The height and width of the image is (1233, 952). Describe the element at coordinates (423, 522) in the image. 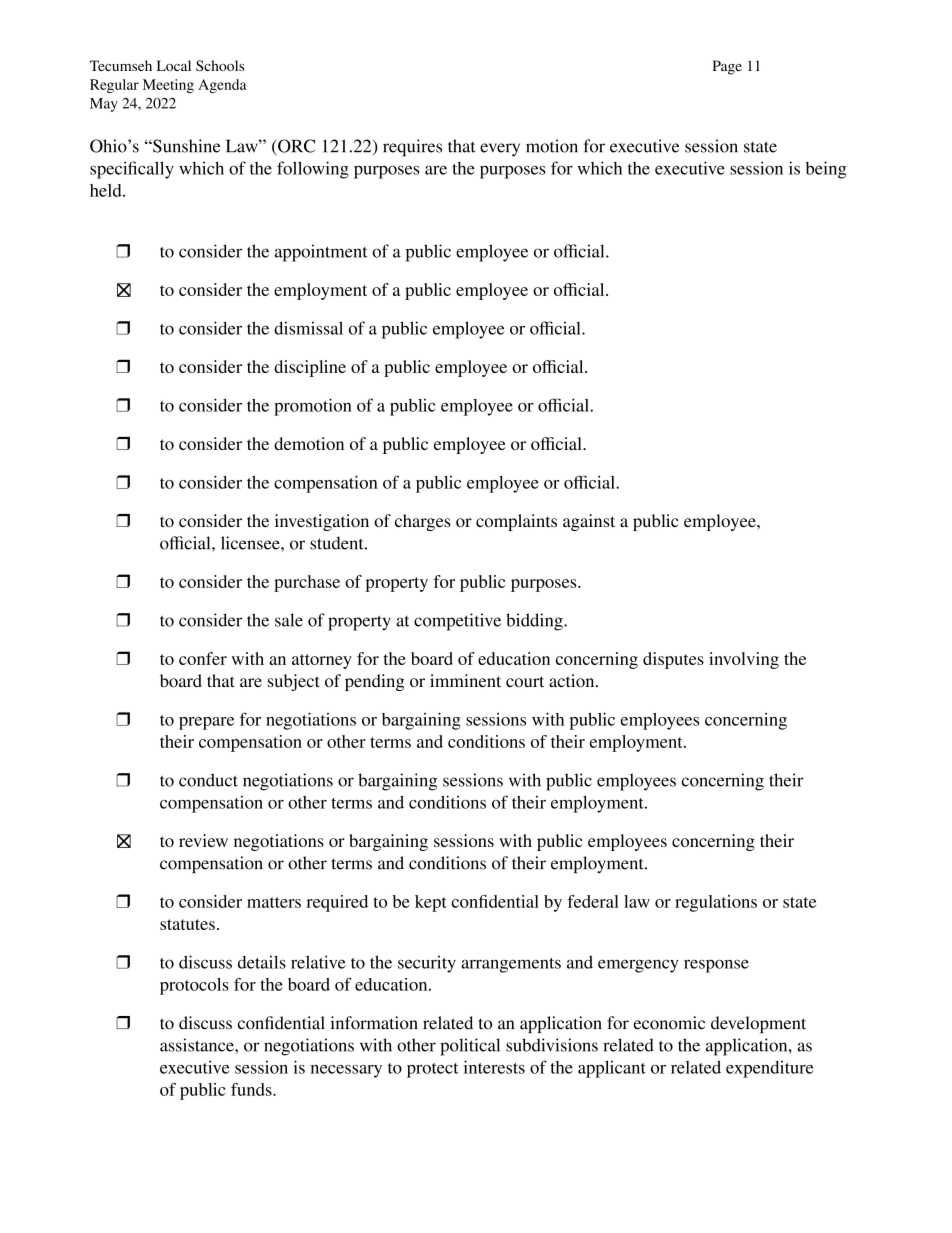

I see `charges` at that location.
